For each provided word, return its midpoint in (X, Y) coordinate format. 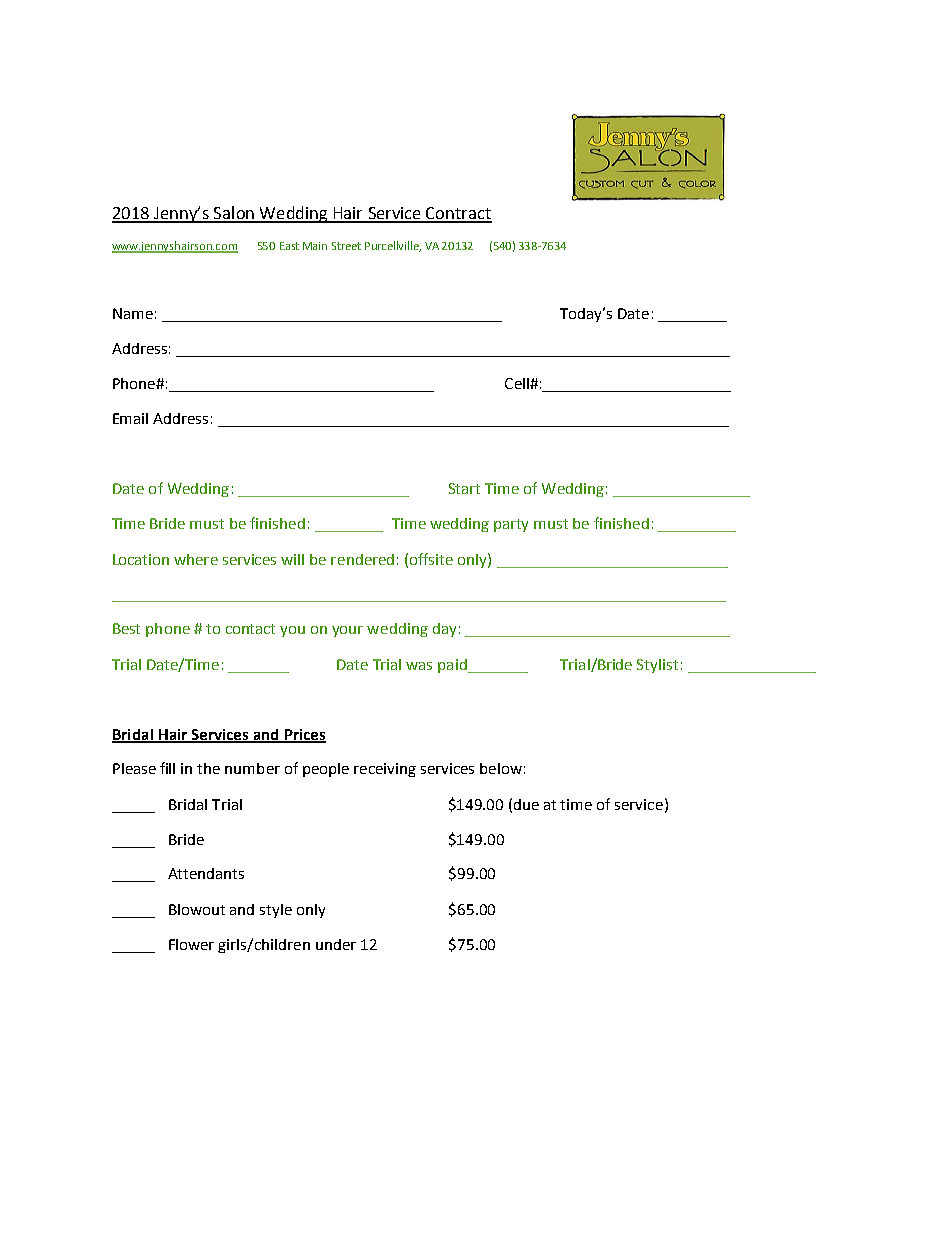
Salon (234, 214)
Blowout (197, 909)
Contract (458, 214)
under (336, 944)
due (526, 804)
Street (346, 246)
